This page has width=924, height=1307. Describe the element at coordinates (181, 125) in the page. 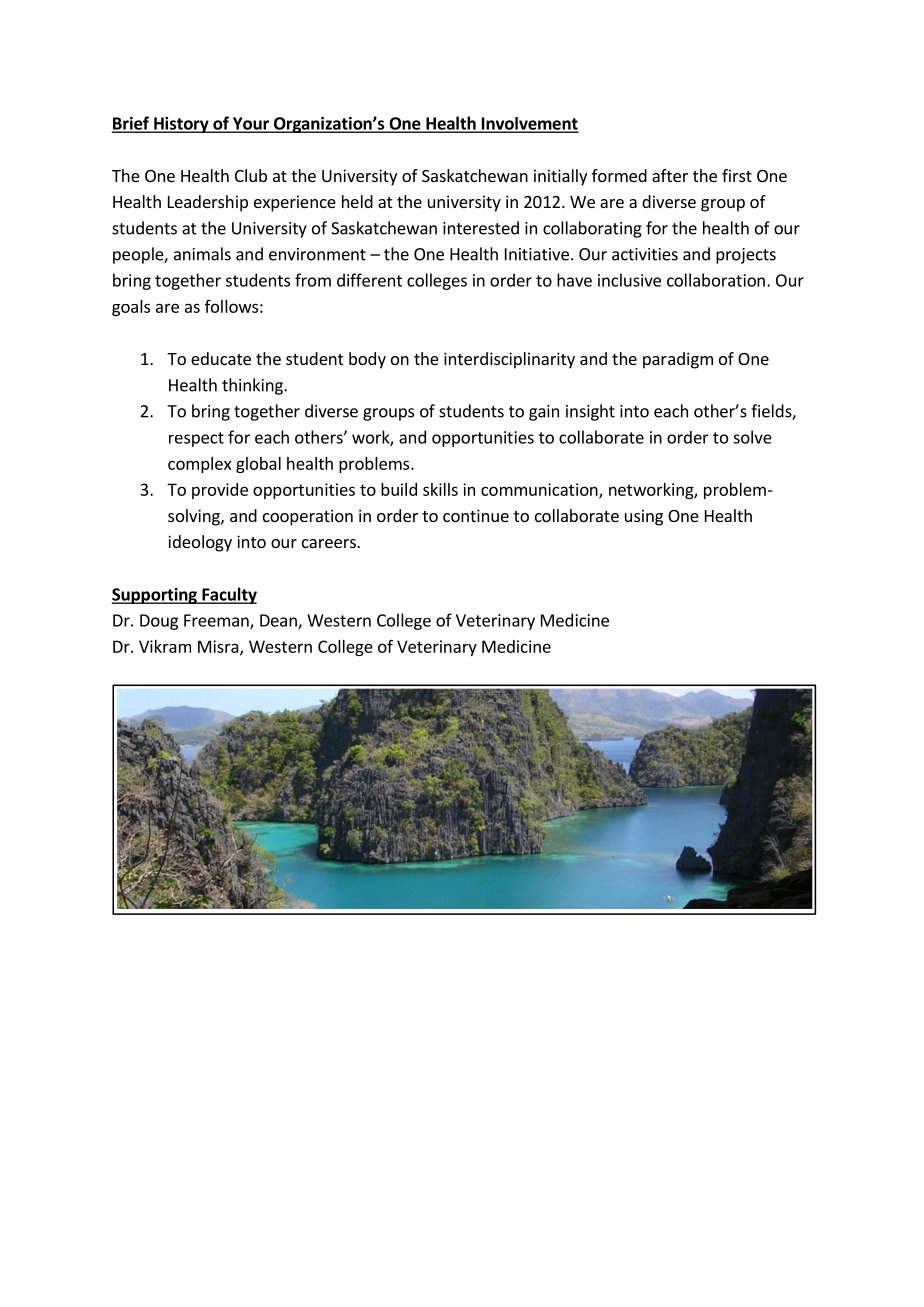

I see `History` at that location.
